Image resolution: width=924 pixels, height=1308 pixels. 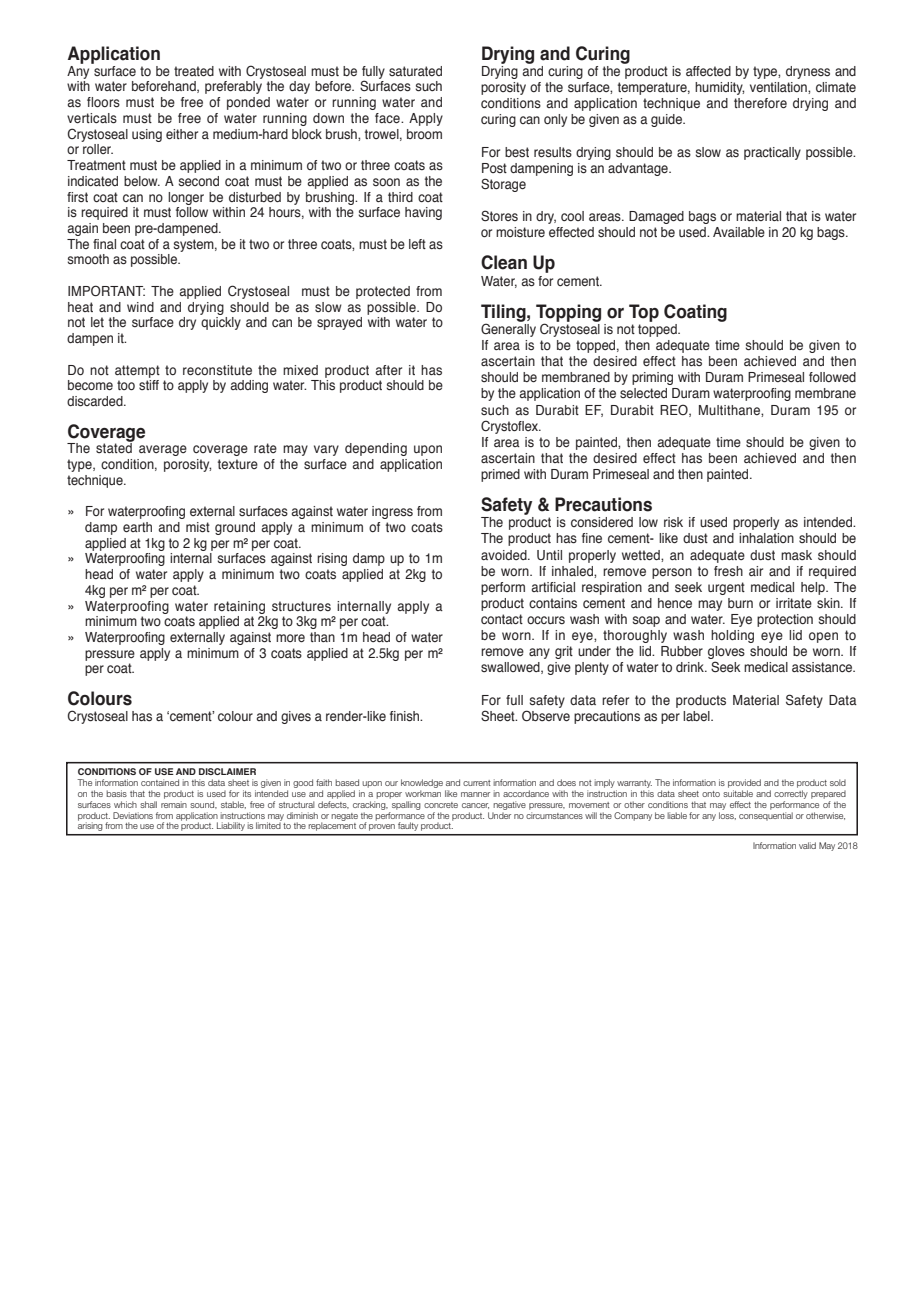 What do you see at coordinates (500, 475) in the page?
I see `primed` at bounding box center [500, 475].
